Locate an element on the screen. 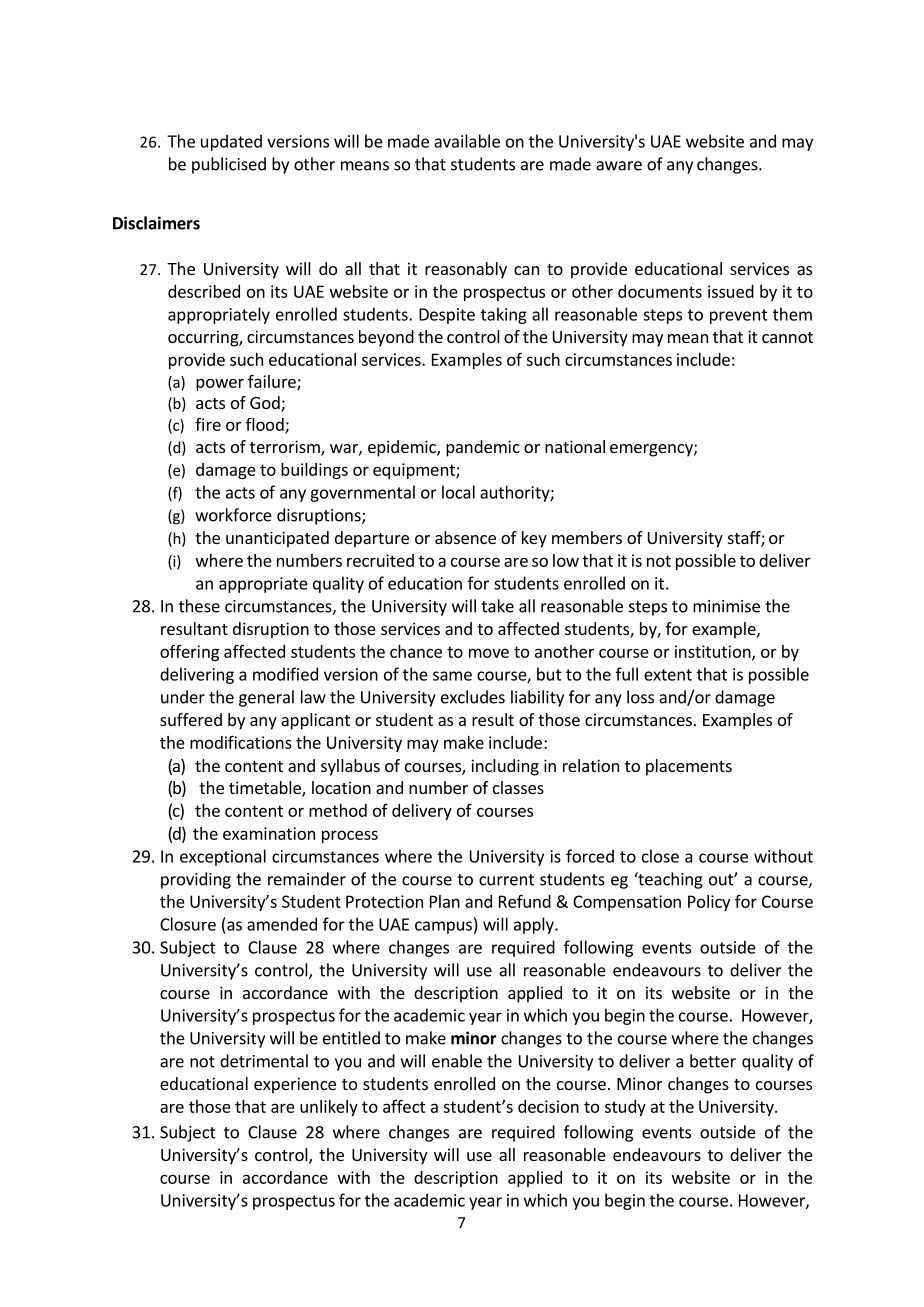 The height and width of the screenshot is (1307, 924). power is located at coordinates (220, 385).
